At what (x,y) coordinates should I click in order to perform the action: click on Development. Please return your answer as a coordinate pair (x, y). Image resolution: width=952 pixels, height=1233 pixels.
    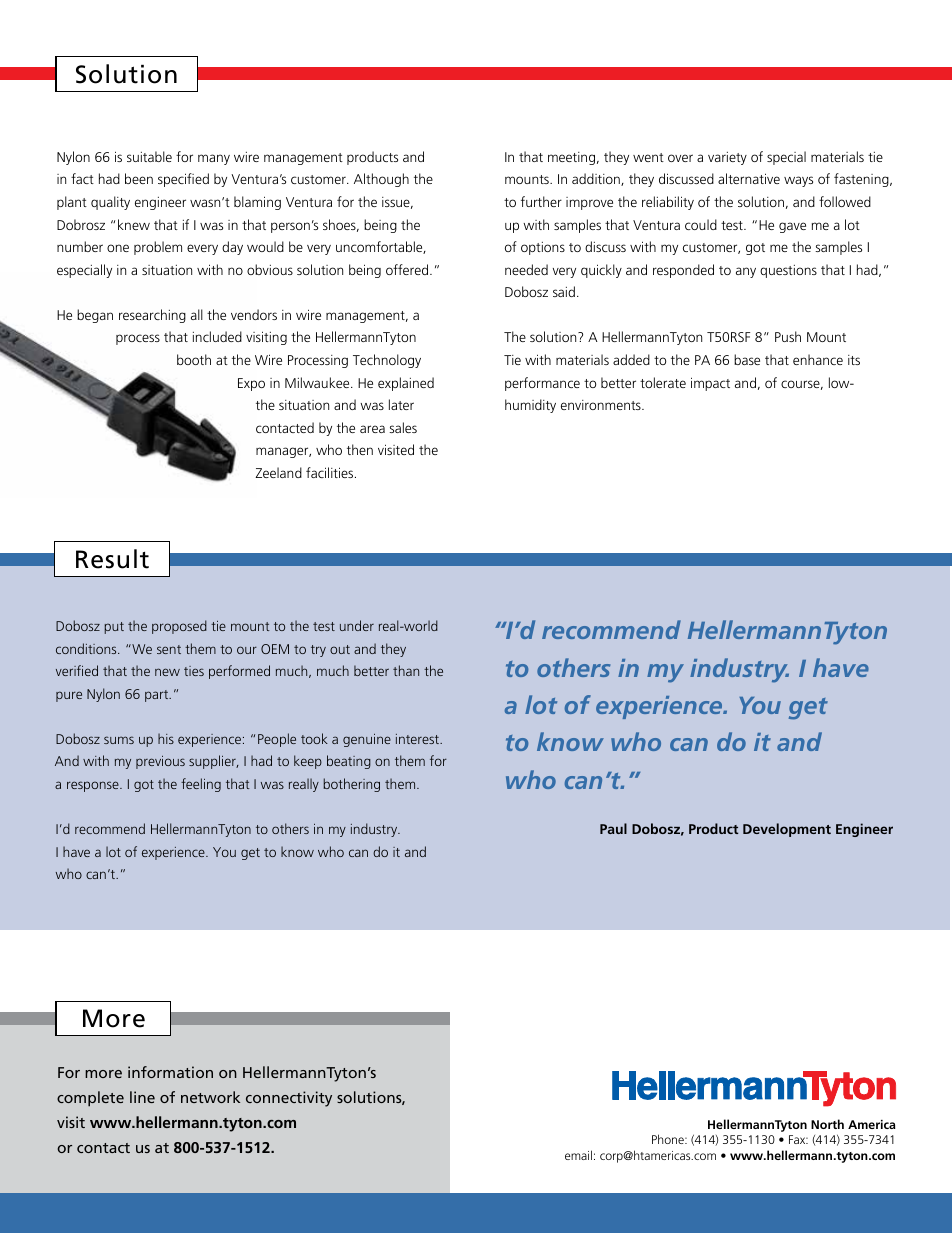
    Looking at the image, I should click on (787, 830).
